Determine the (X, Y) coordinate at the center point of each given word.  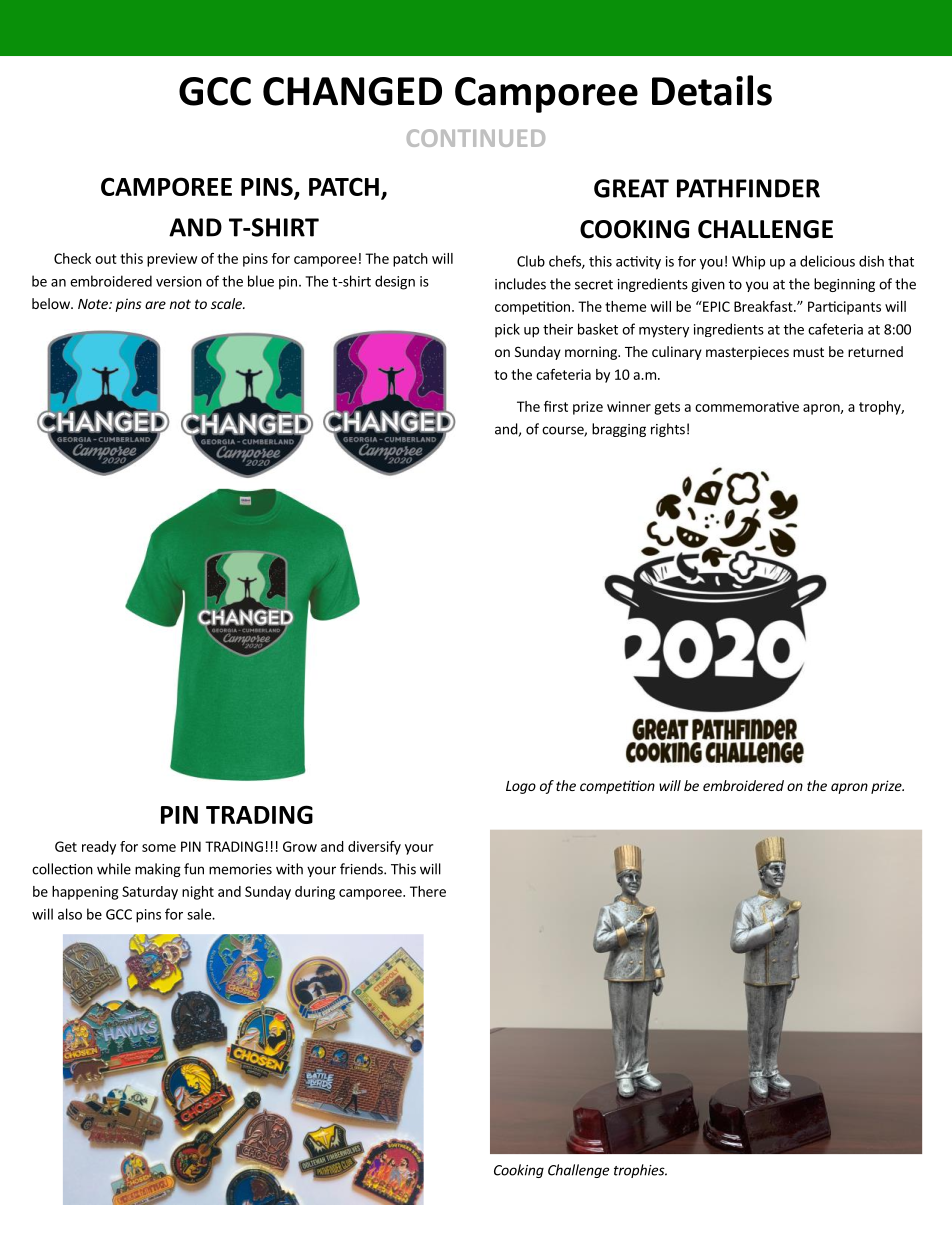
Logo (521, 787)
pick (507, 330)
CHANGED (352, 91)
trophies (640, 1171)
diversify (374, 848)
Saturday (150, 893)
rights (668, 430)
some (159, 848)
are (155, 305)
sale (200, 914)
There (428, 891)
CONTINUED (476, 138)
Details (712, 90)
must (808, 352)
